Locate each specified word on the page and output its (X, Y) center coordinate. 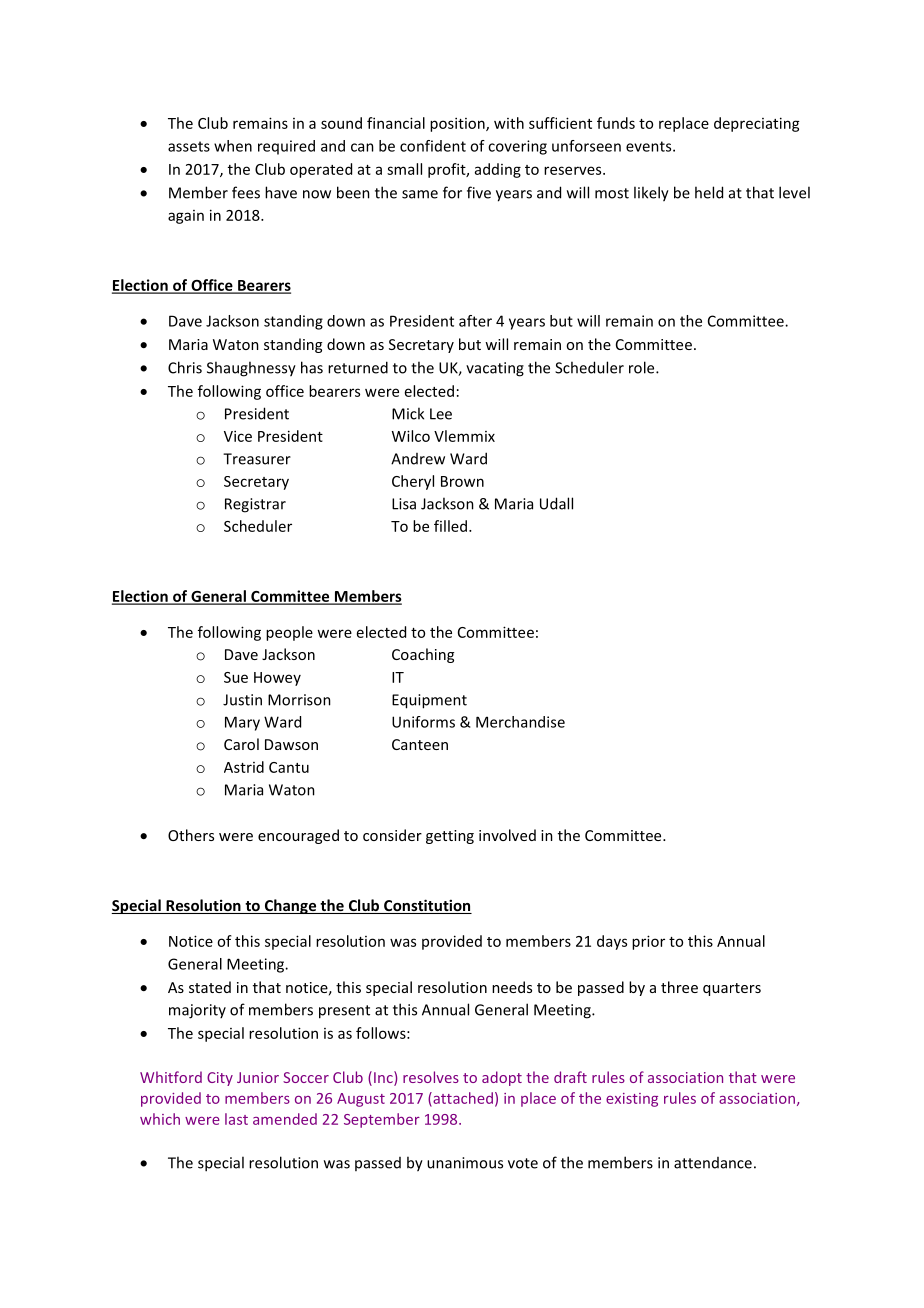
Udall (556, 503)
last (236, 1119)
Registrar (255, 505)
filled (452, 526)
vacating (495, 369)
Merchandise (520, 722)
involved (507, 835)
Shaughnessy (251, 369)
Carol (241, 744)
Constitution (427, 906)
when (233, 146)
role (643, 367)
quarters (732, 989)
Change (290, 906)
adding (498, 170)
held (709, 192)
